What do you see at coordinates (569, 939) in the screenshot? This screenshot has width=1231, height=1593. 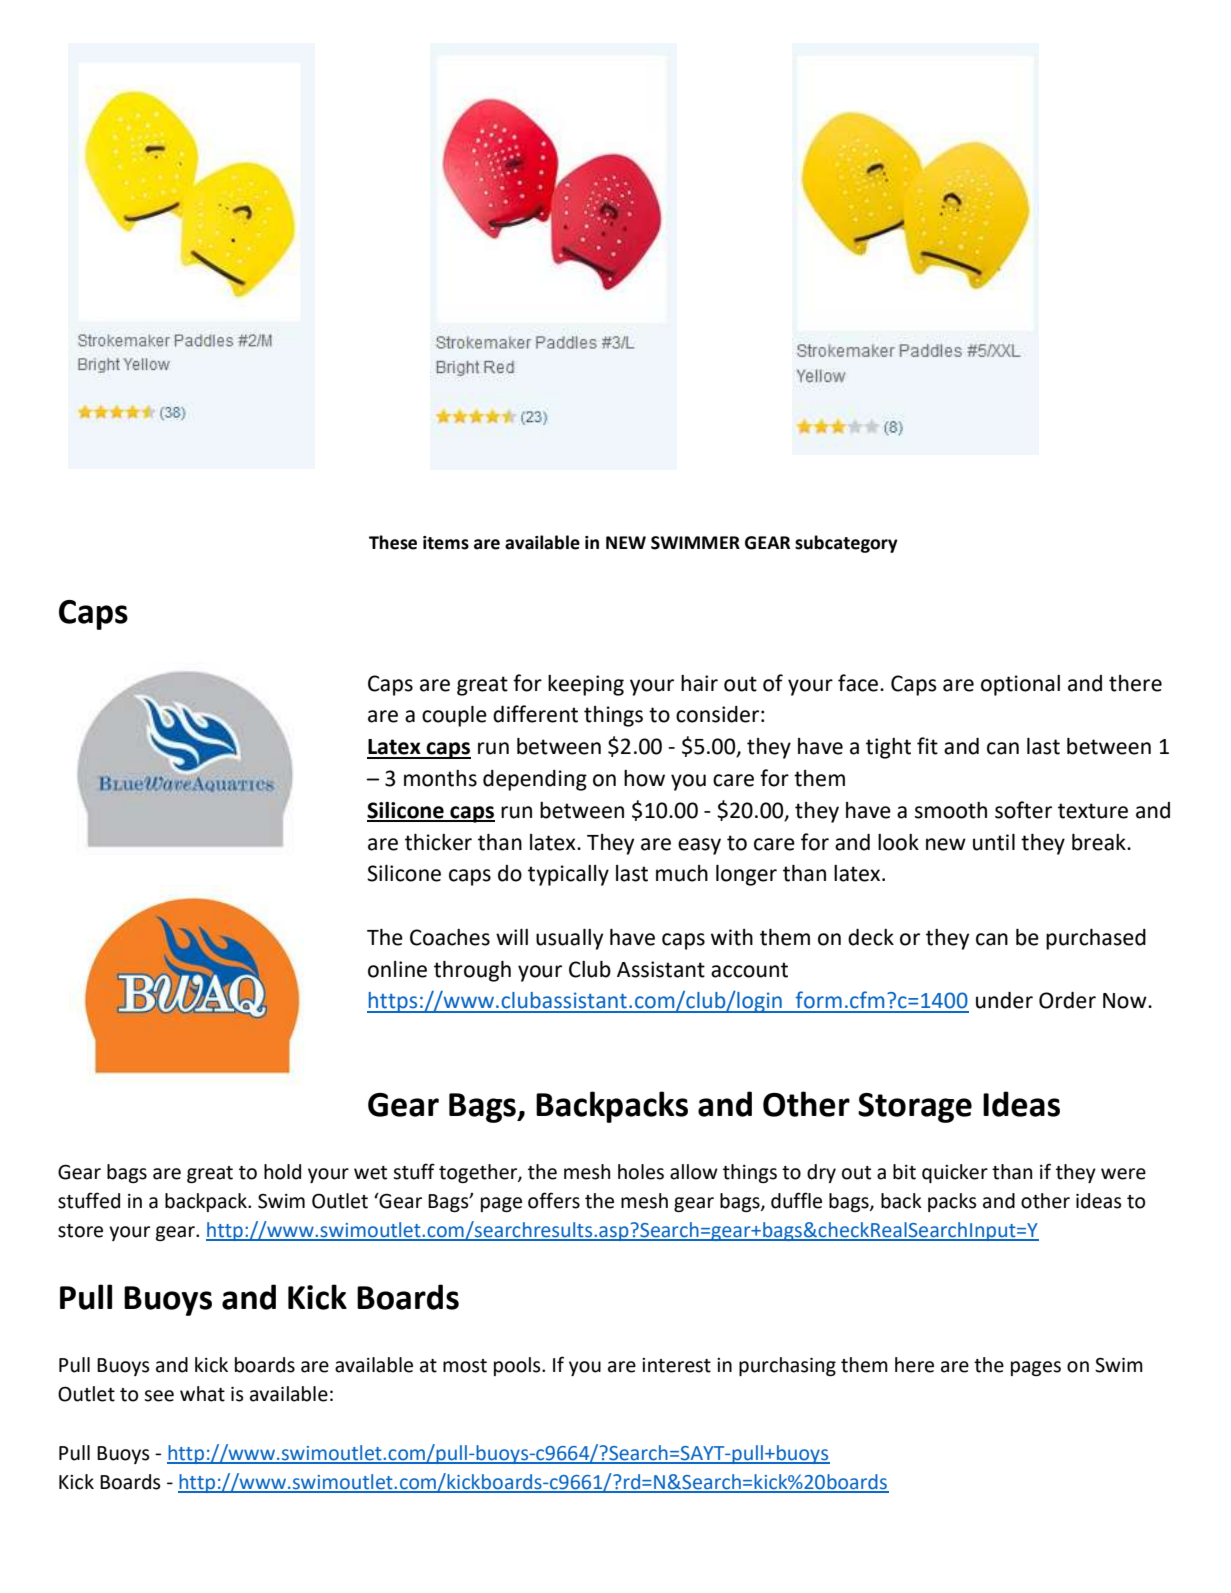 I see `usually` at bounding box center [569, 939].
